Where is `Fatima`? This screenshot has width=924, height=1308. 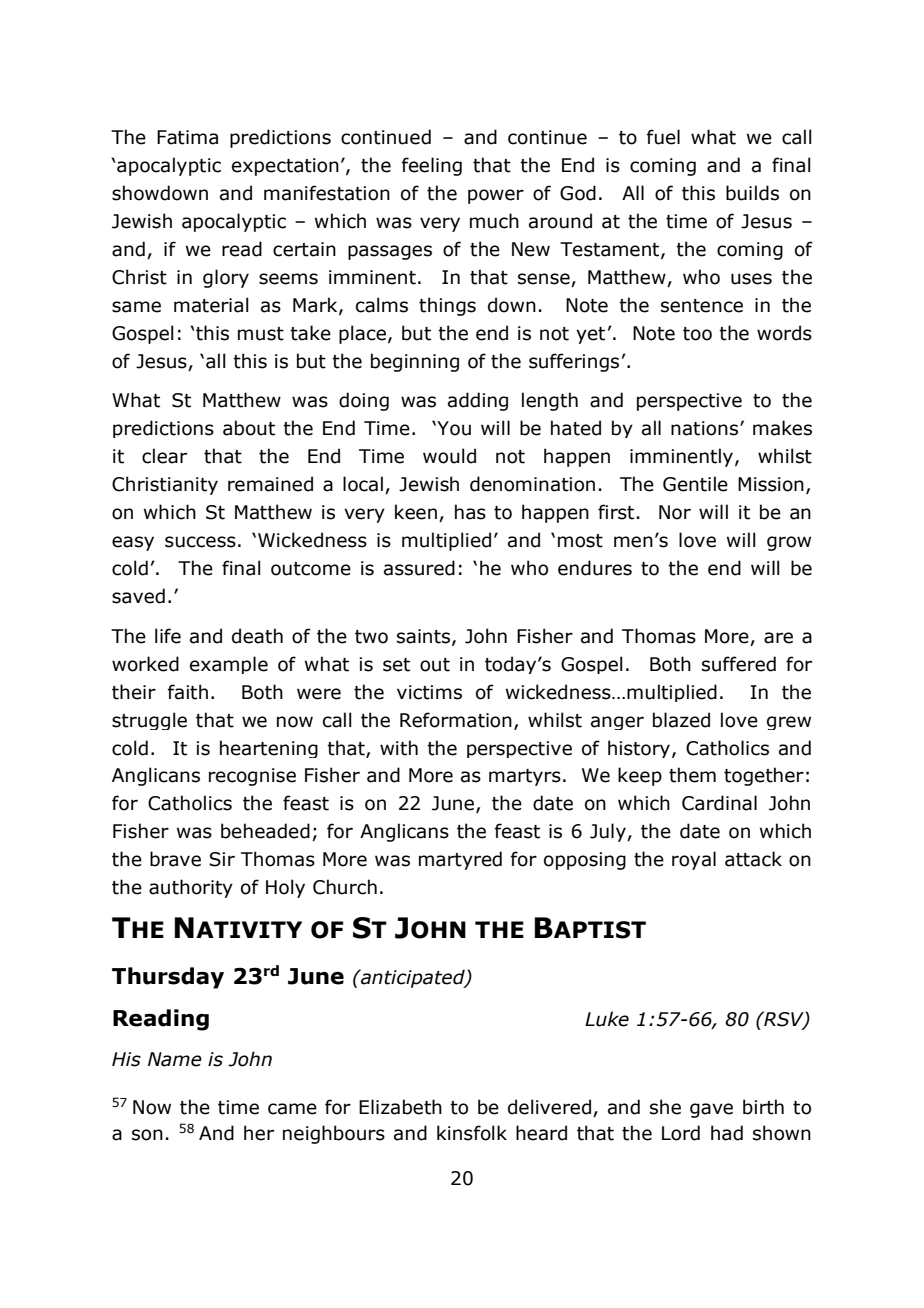
Fatima is located at coordinates (187, 137).
